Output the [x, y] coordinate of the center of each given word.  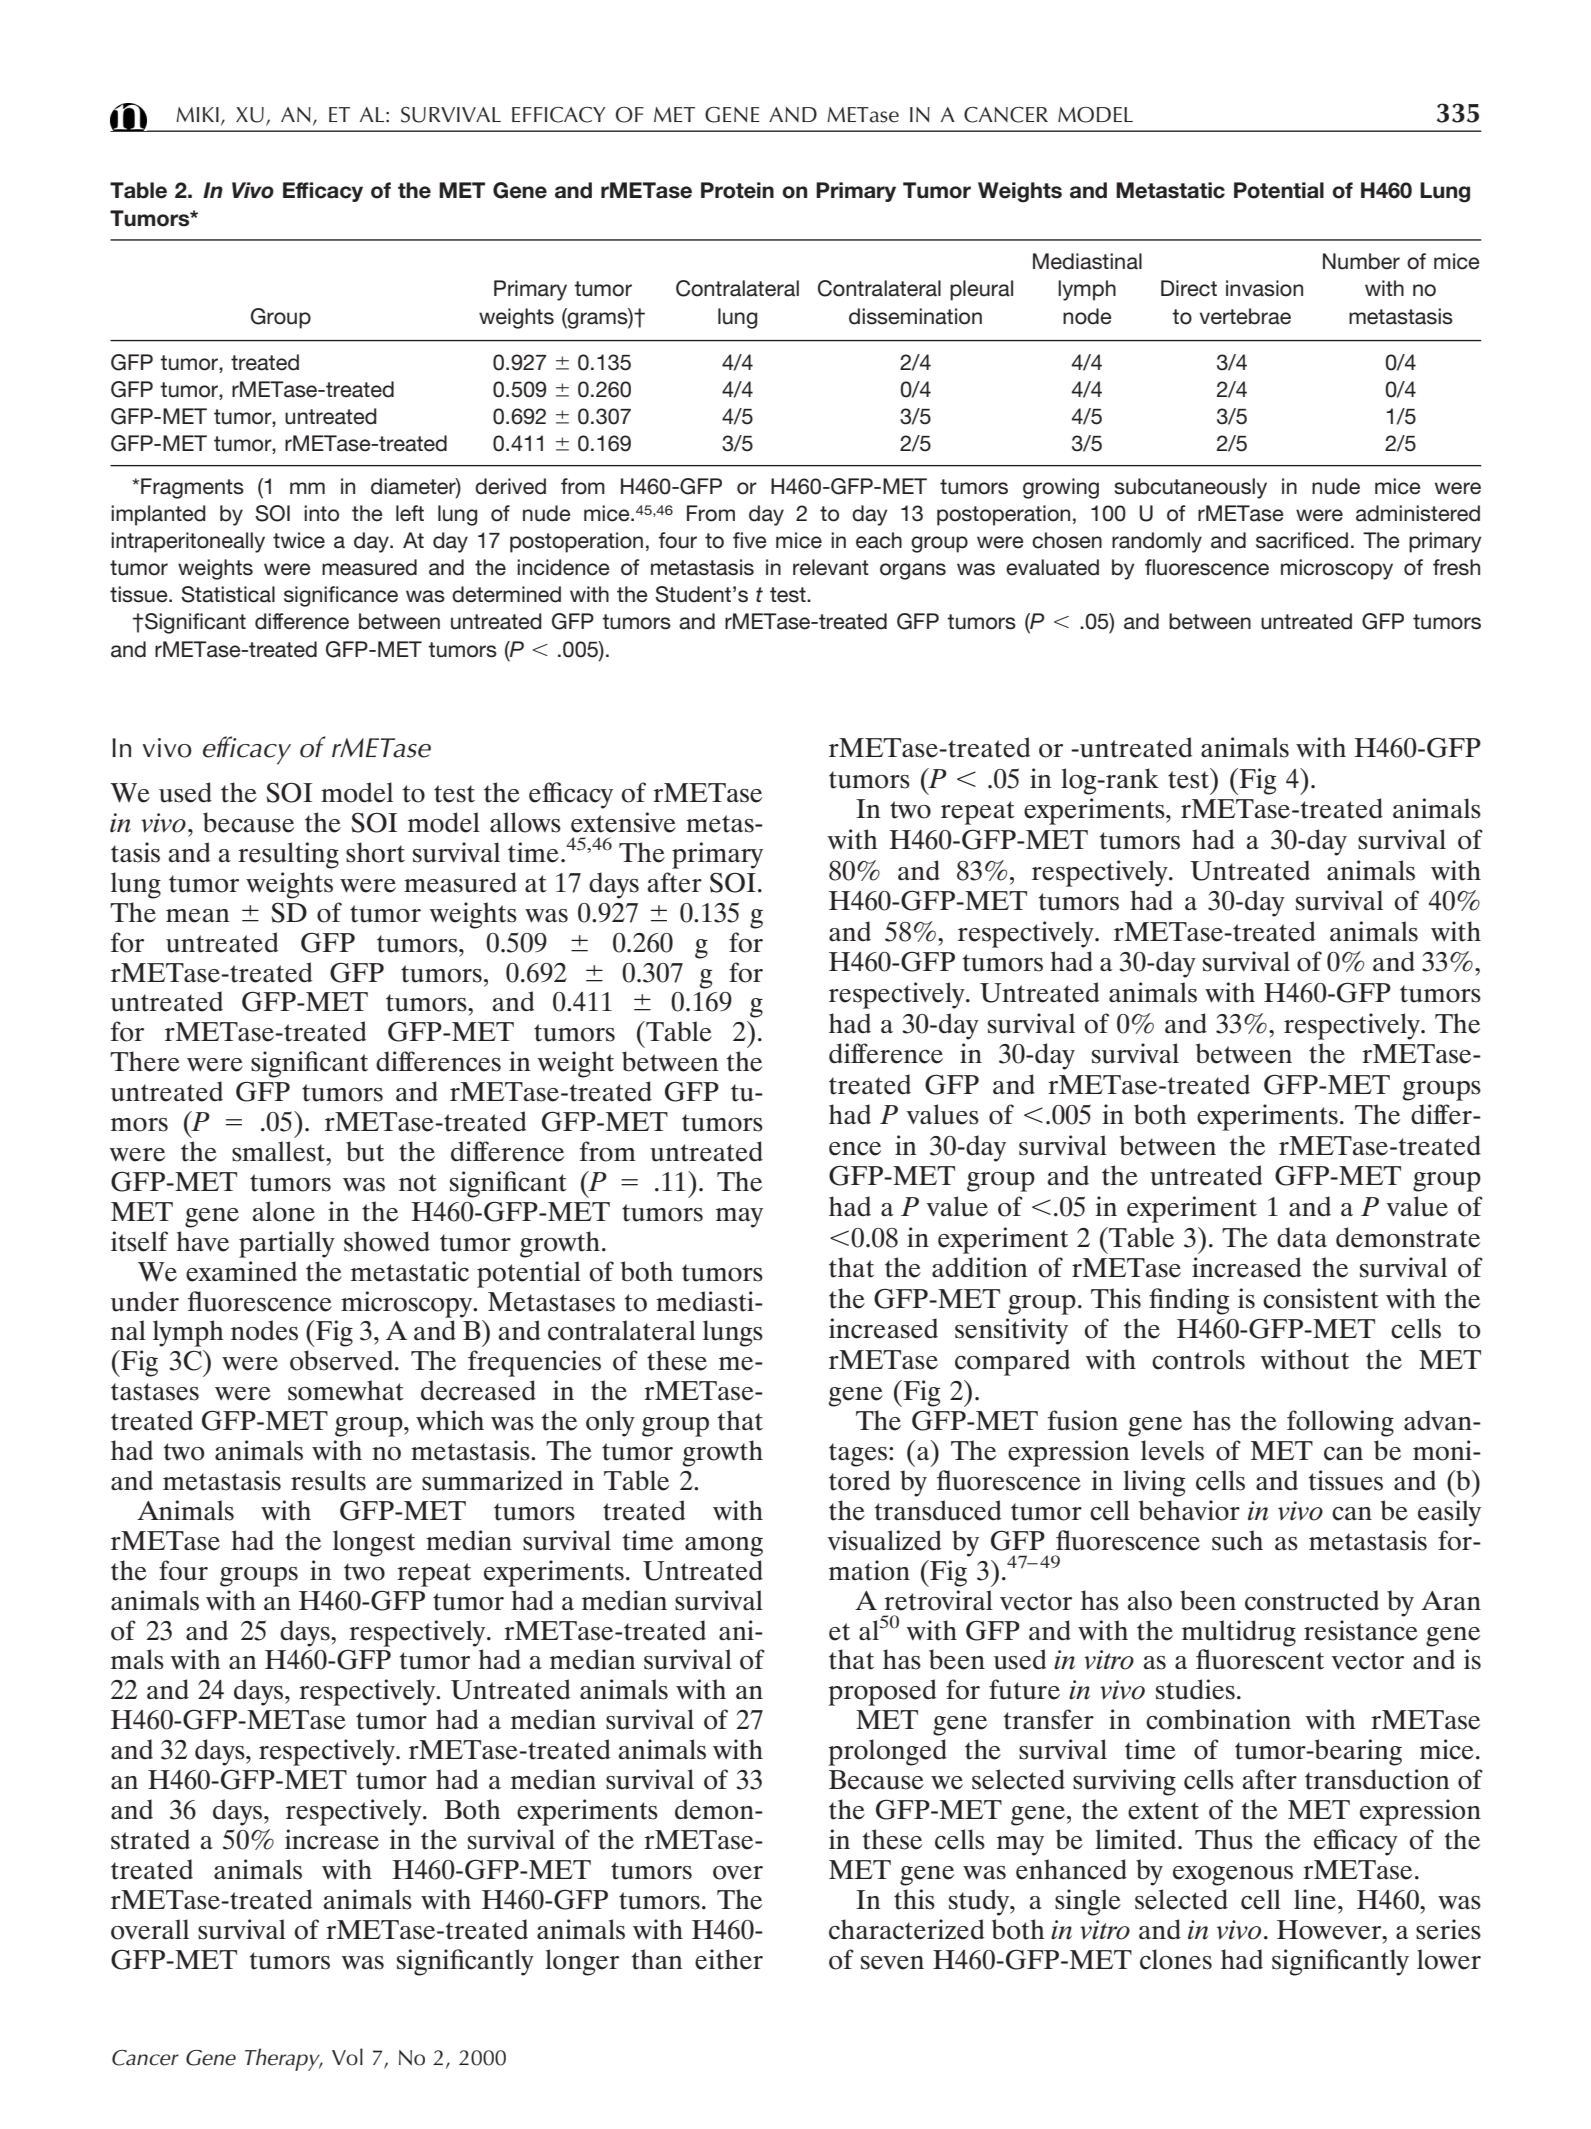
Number [1361, 261]
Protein [737, 190]
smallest [279, 1151]
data [1302, 1237]
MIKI [197, 114]
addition [980, 1267]
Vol [347, 2057]
